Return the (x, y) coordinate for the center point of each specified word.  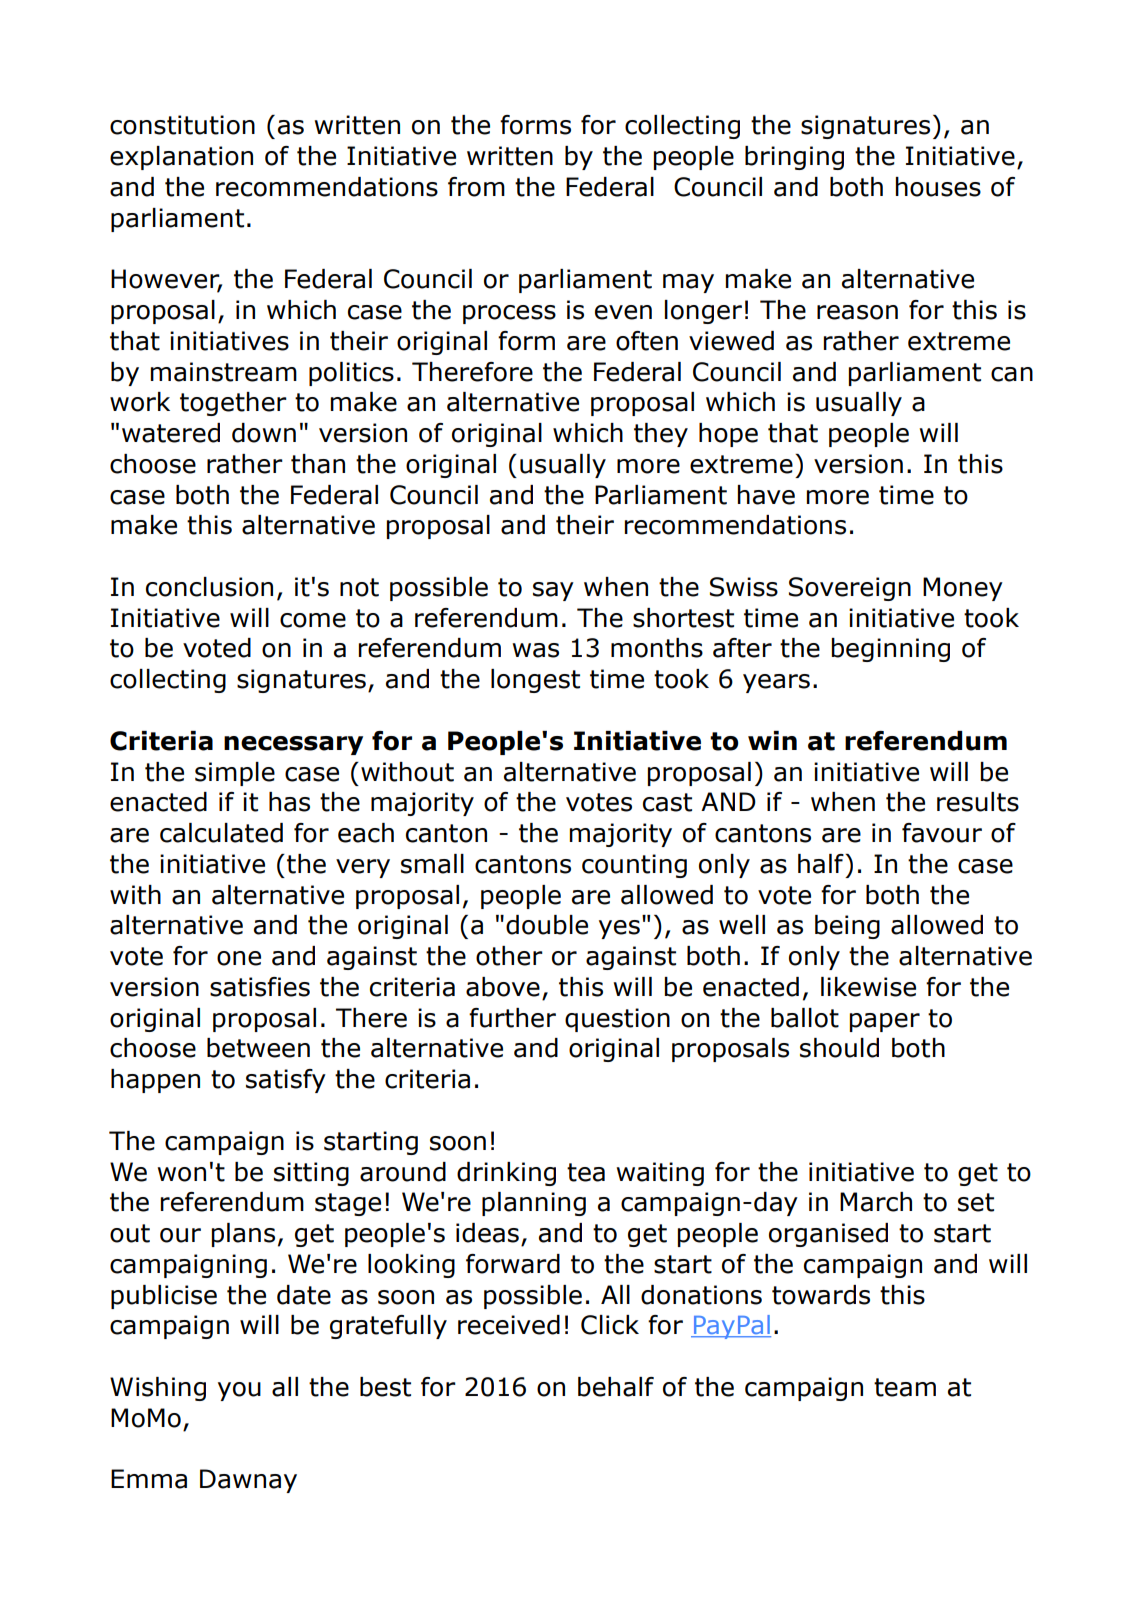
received (509, 1325)
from (476, 187)
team (905, 1387)
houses (938, 187)
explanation (181, 158)
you (239, 1391)
